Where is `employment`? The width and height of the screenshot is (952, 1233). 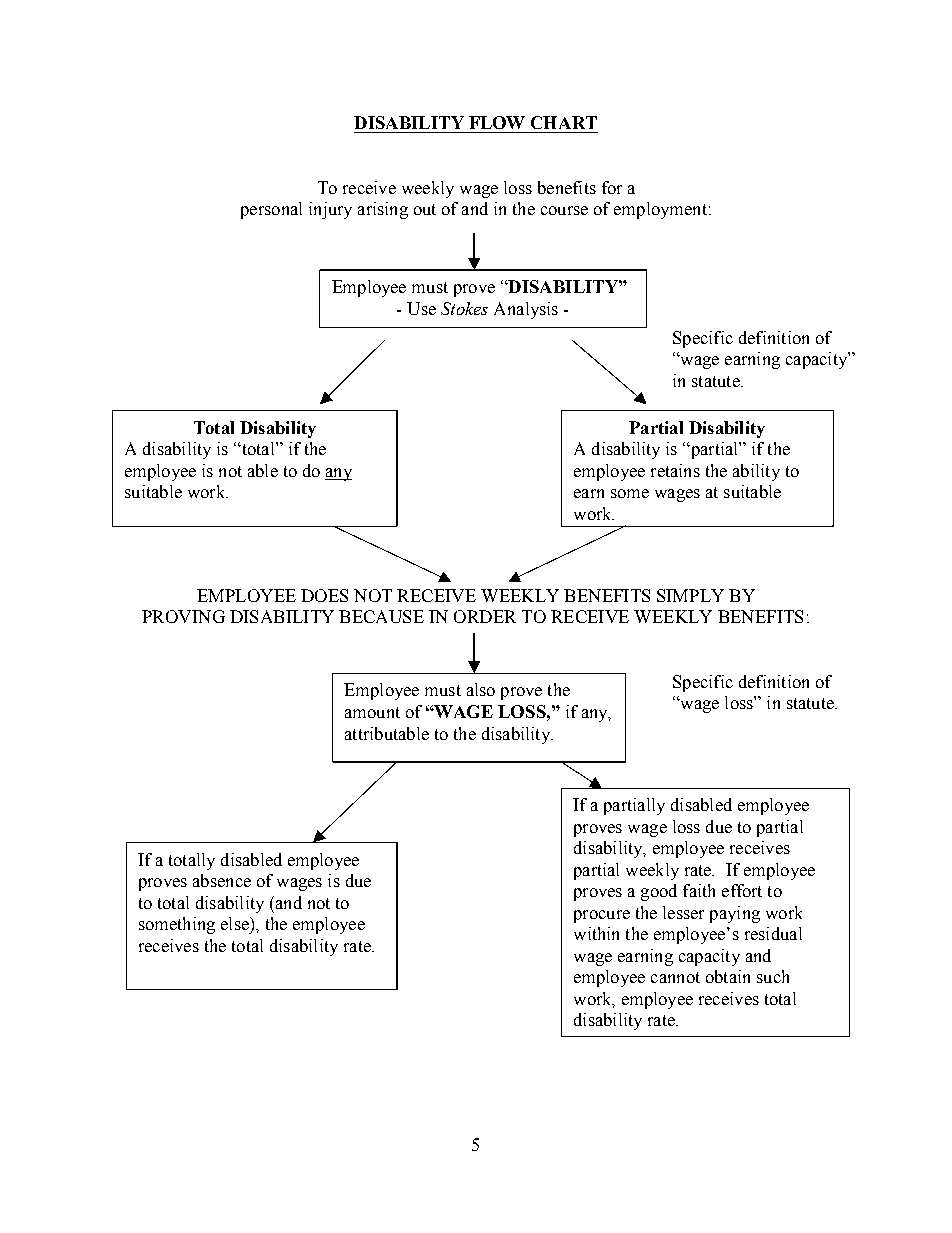 employment is located at coordinates (660, 210).
